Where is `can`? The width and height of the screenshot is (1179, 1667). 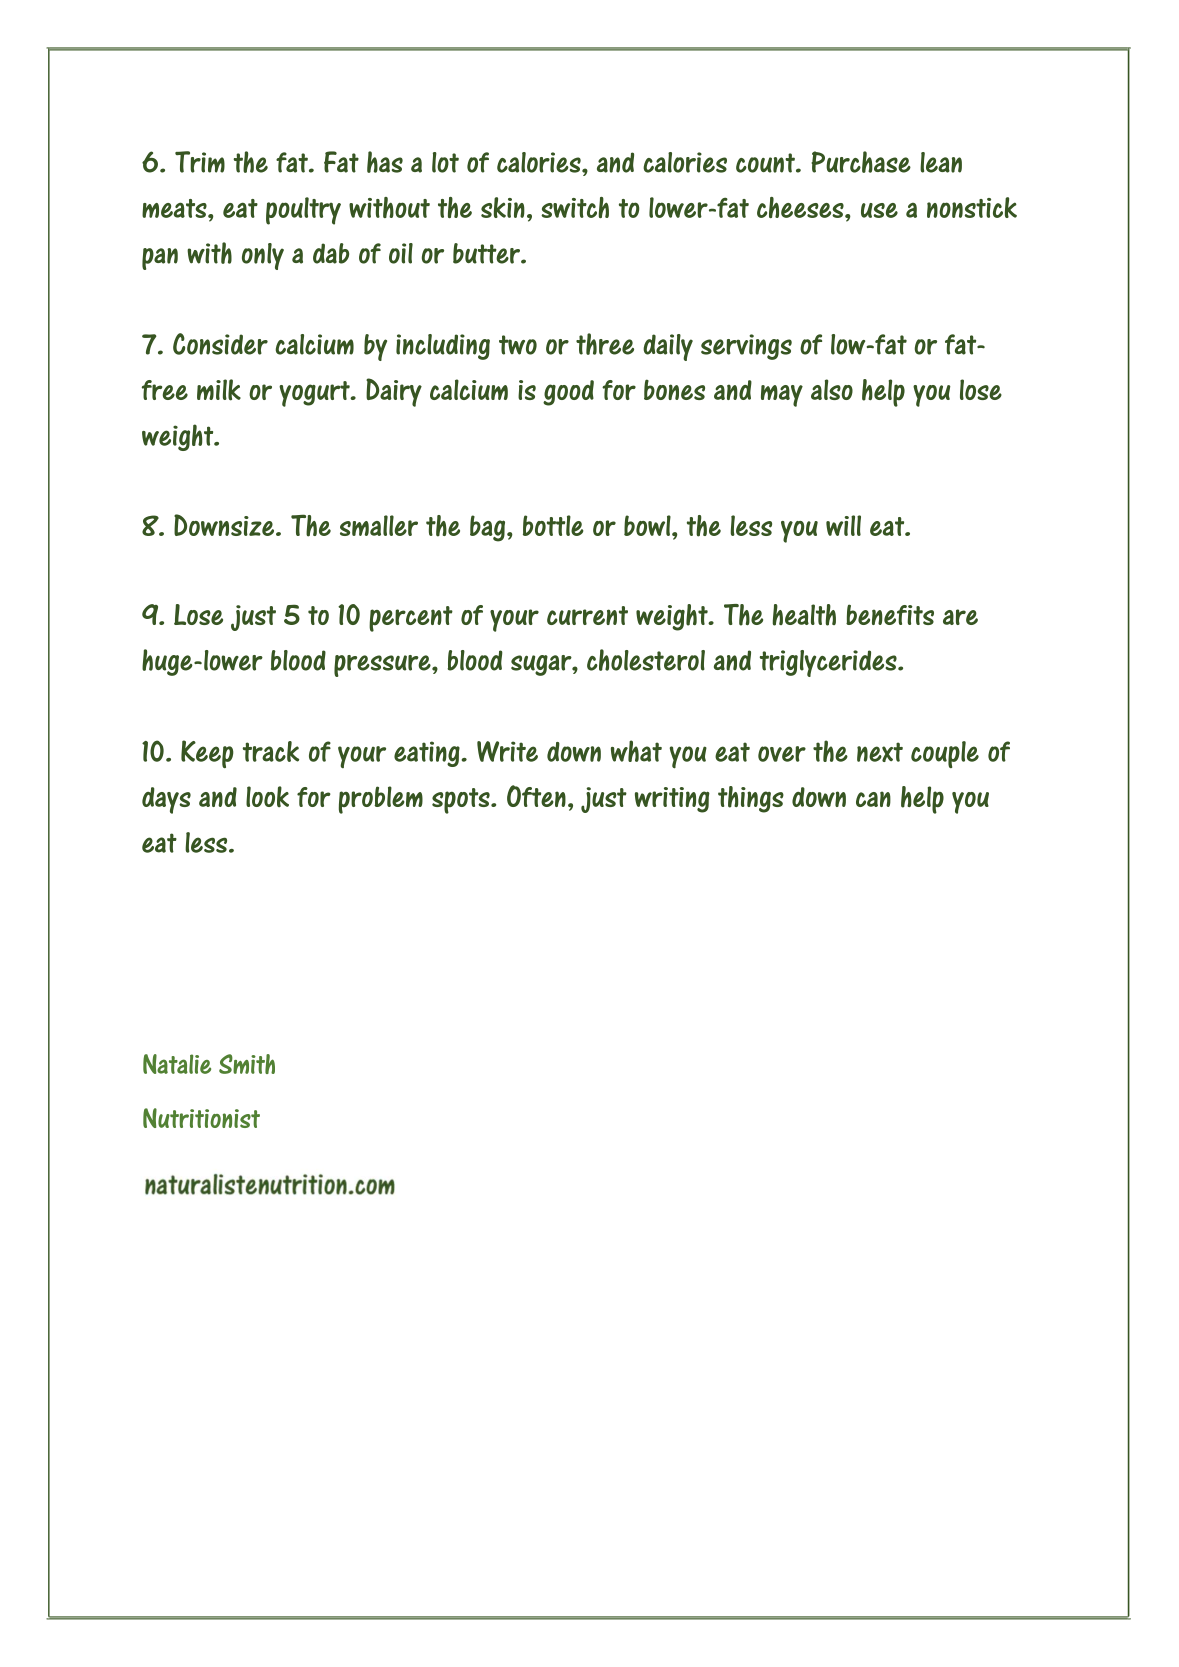 can is located at coordinates (873, 799).
